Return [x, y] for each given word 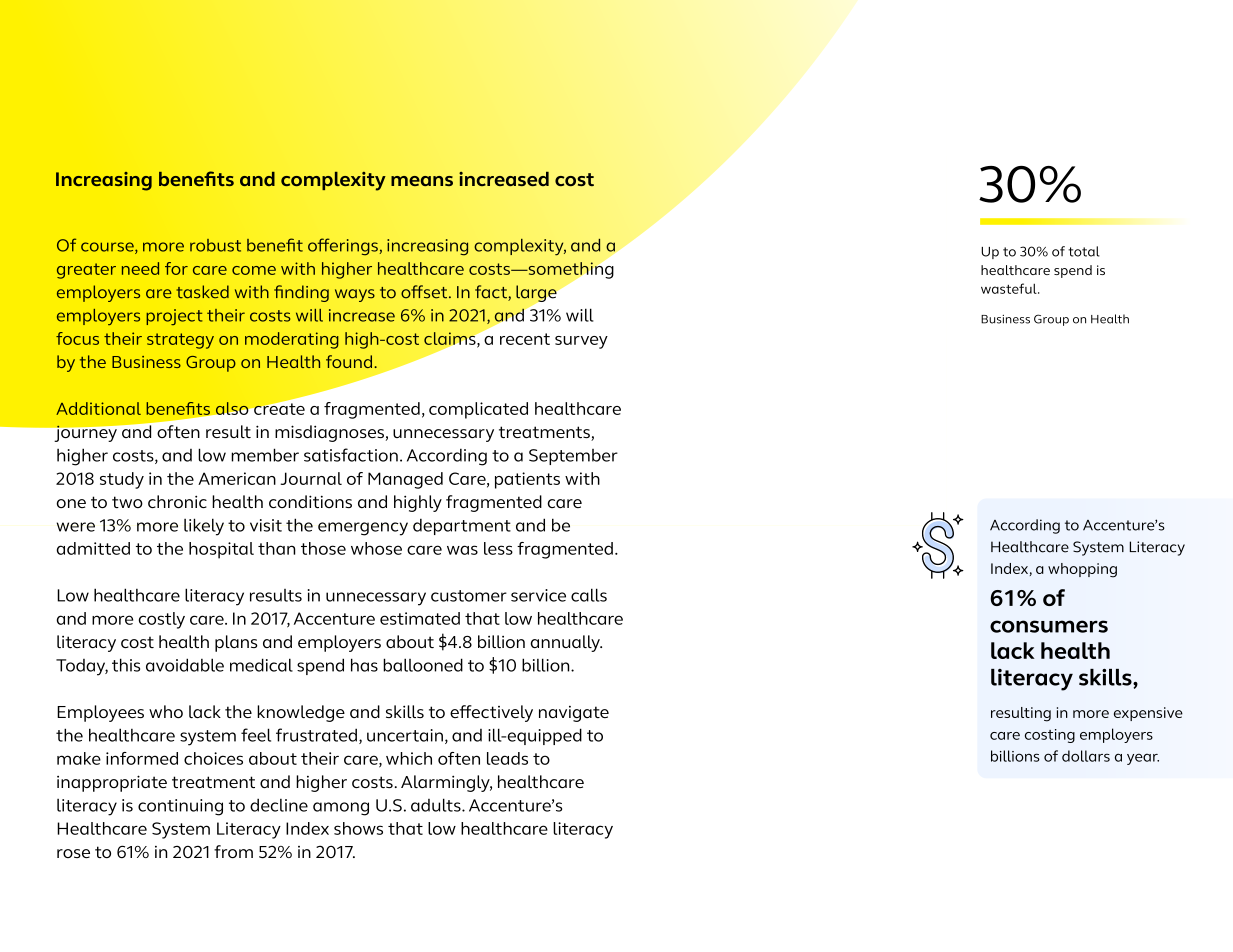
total [1084, 251]
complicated [478, 410]
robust [215, 245]
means [422, 181]
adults [437, 805]
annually [566, 643]
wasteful [1010, 288]
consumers [1049, 626]
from [233, 851]
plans [236, 643]
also [231, 408]
